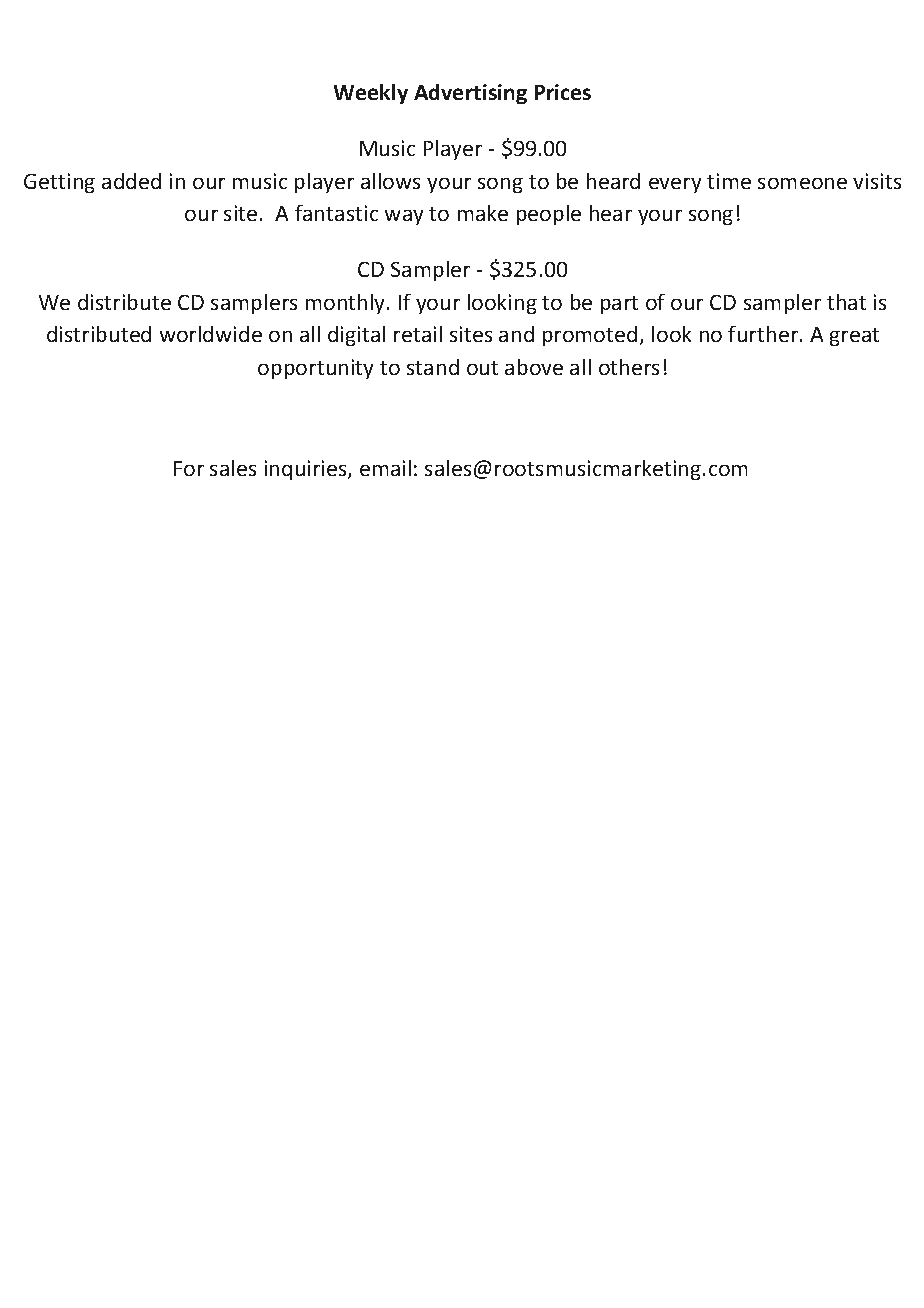 The image size is (924, 1308). I want to click on Weekly, so click(371, 94).
